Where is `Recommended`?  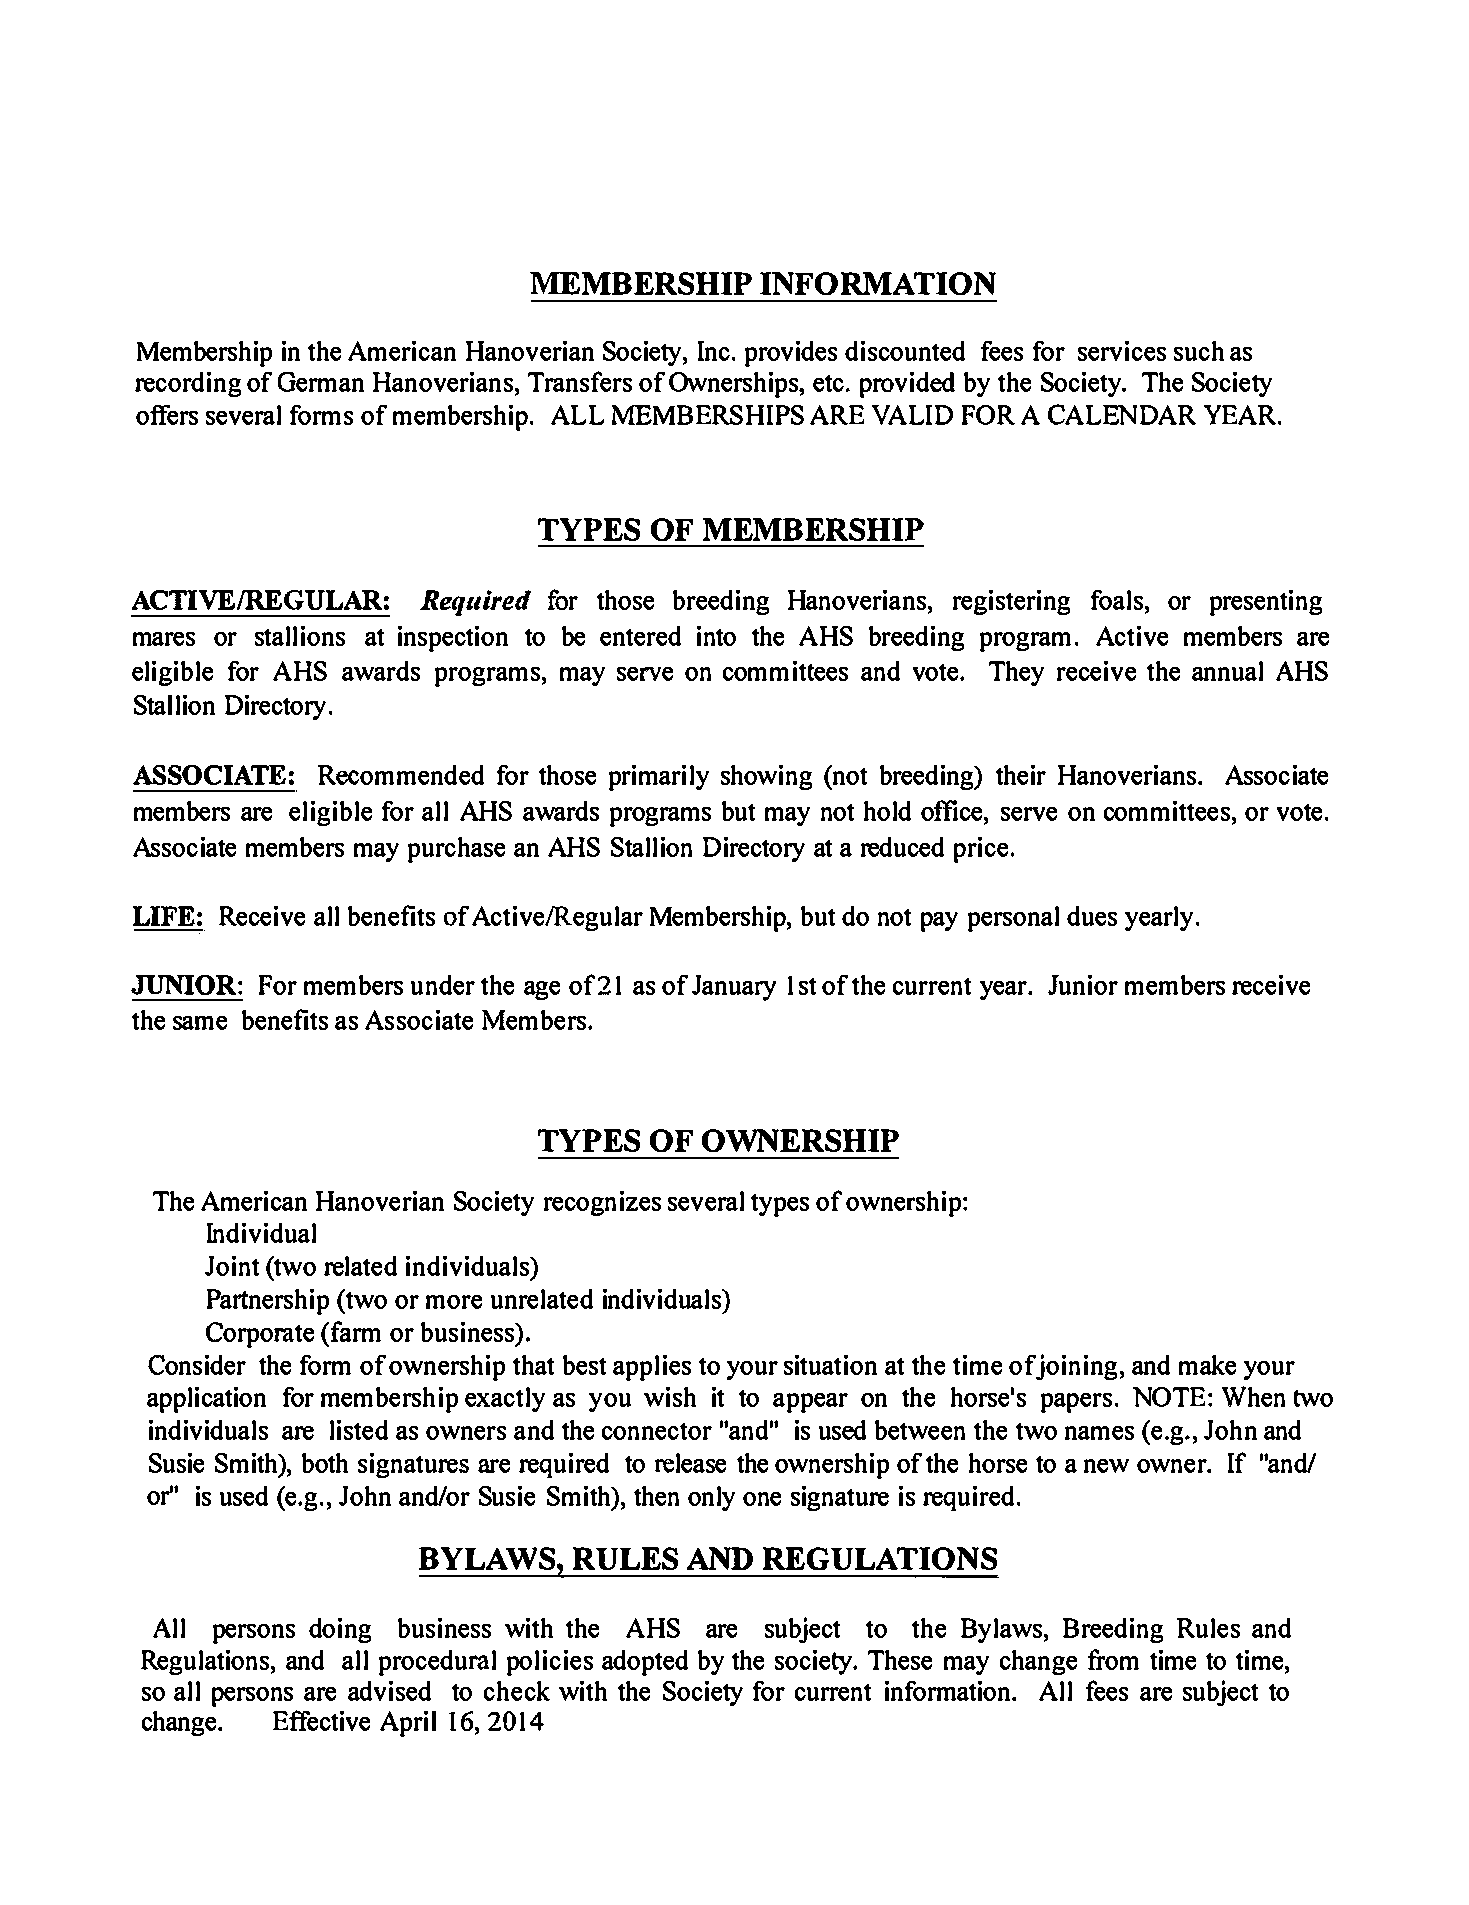
Recommended is located at coordinates (401, 775).
